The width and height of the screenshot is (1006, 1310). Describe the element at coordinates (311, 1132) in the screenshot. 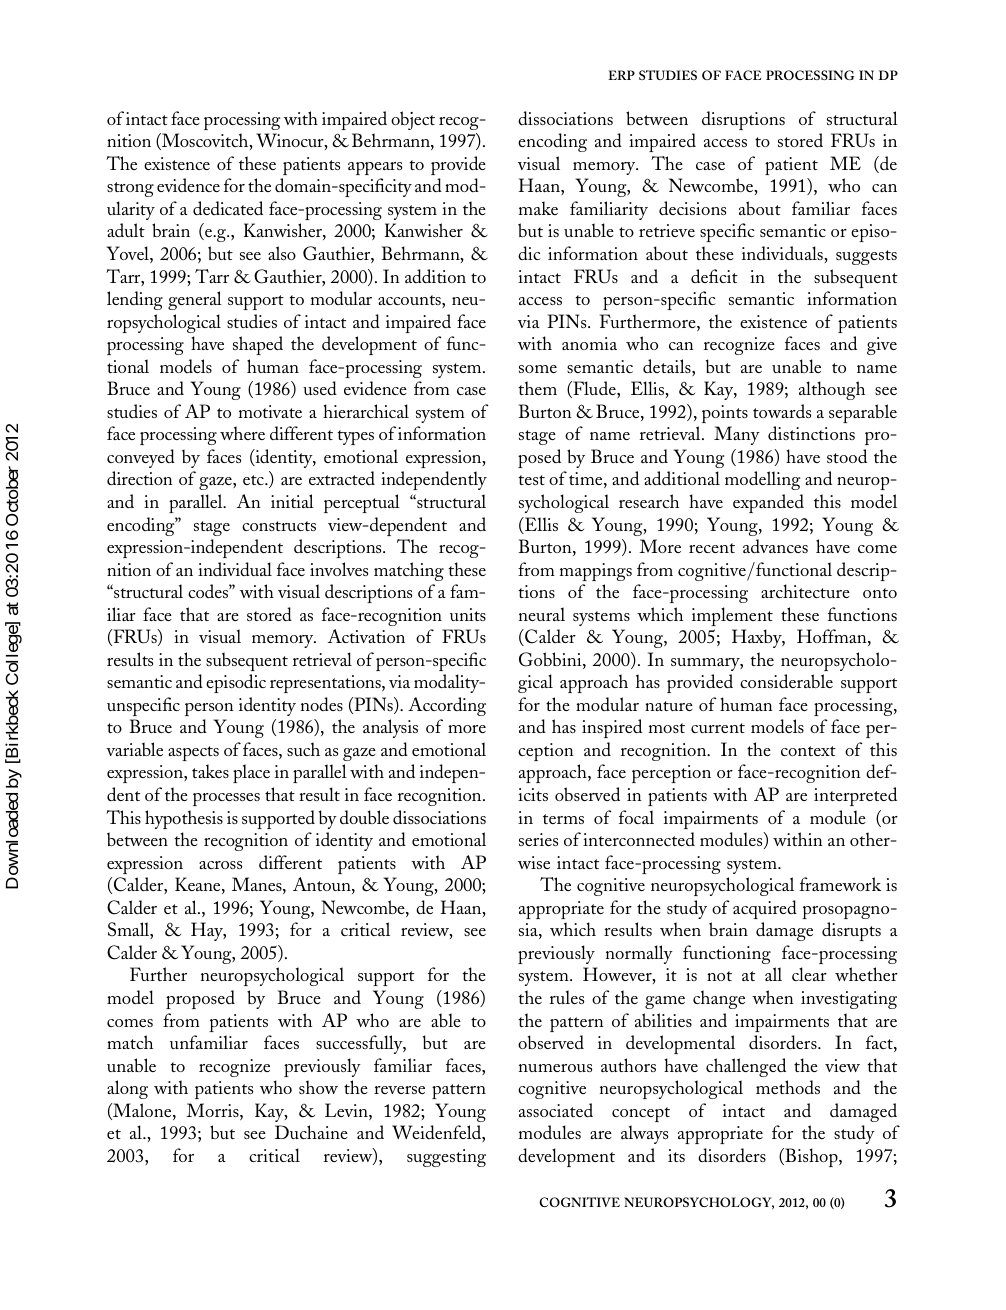

I see `Duchaine` at that location.
